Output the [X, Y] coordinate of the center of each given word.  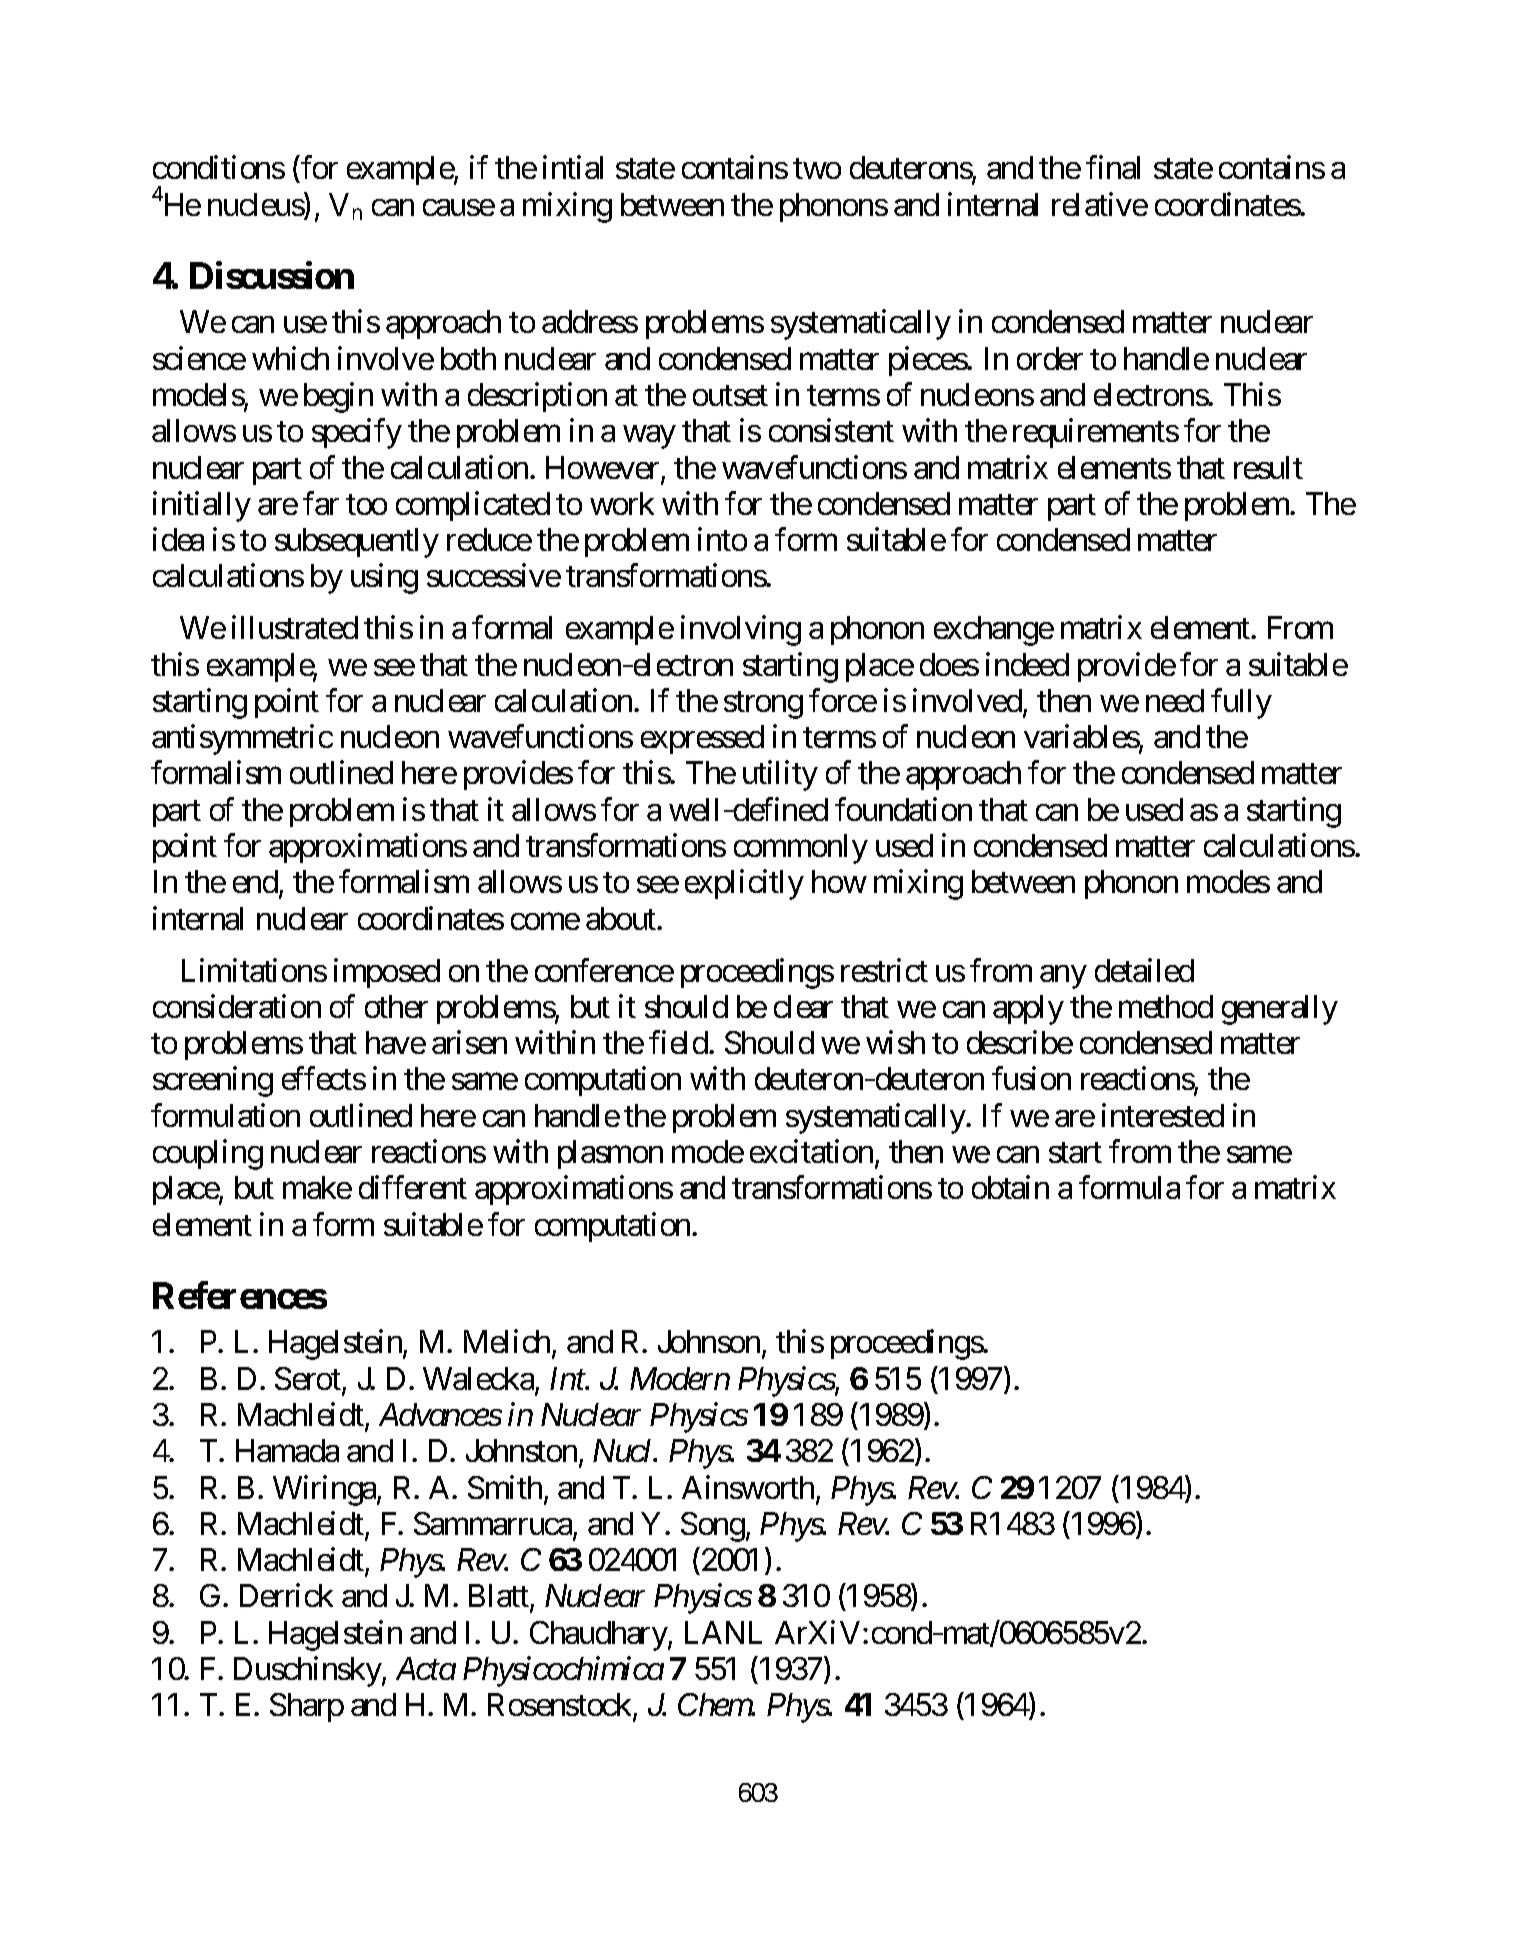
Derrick [286, 1595]
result [1268, 467]
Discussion [272, 275]
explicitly [744, 885]
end [255, 881]
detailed [1144, 970]
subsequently [357, 543]
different [413, 1187]
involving [741, 631]
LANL [723, 1632]
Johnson [709, 1341]
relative [1100, 204]
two [817, 169]
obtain [1010, 1187]
